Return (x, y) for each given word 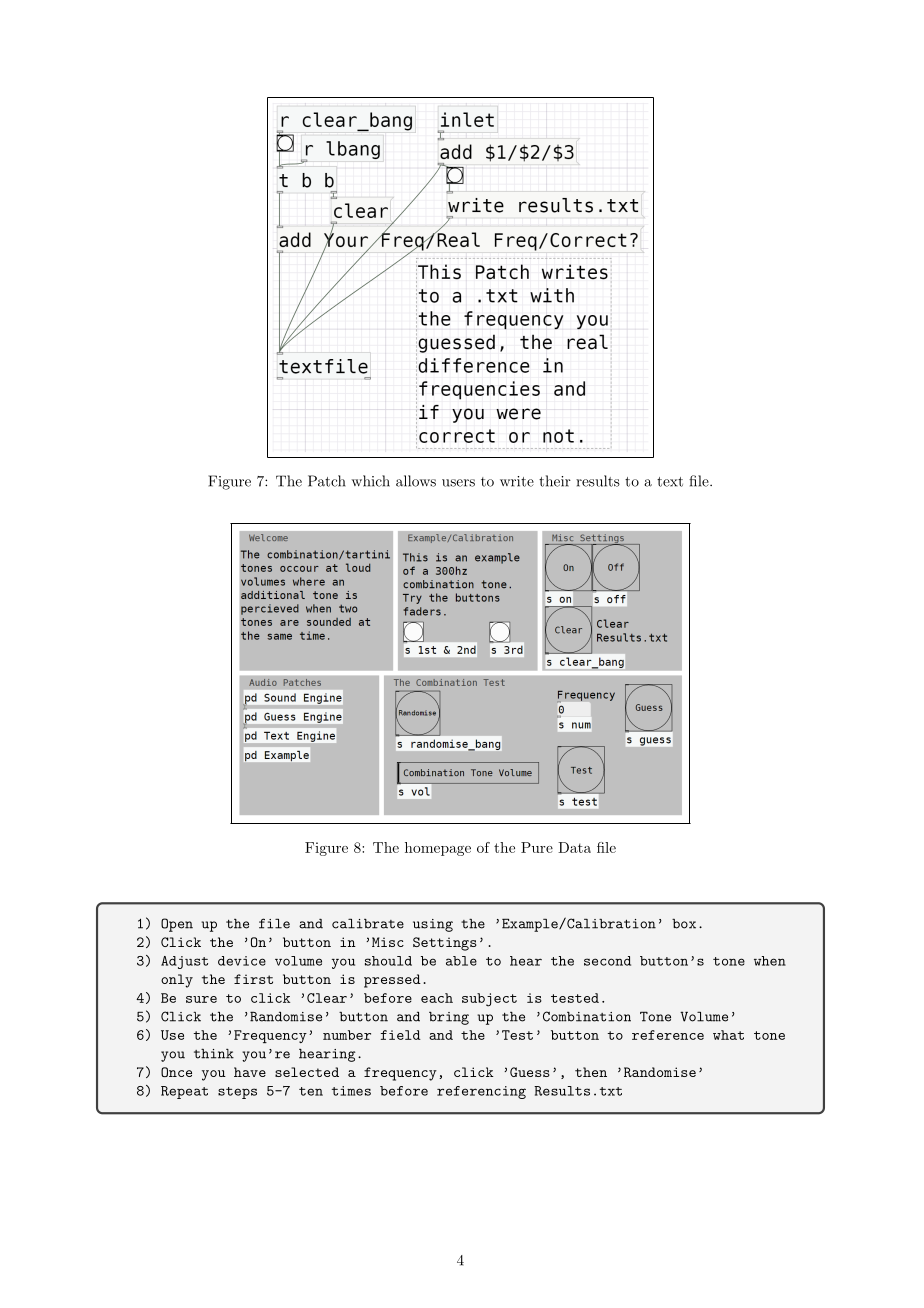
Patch (327, 481)
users (458, 483)
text (670, 482)
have (250, 1072)
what (728, 1035)
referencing (481, 1092)
